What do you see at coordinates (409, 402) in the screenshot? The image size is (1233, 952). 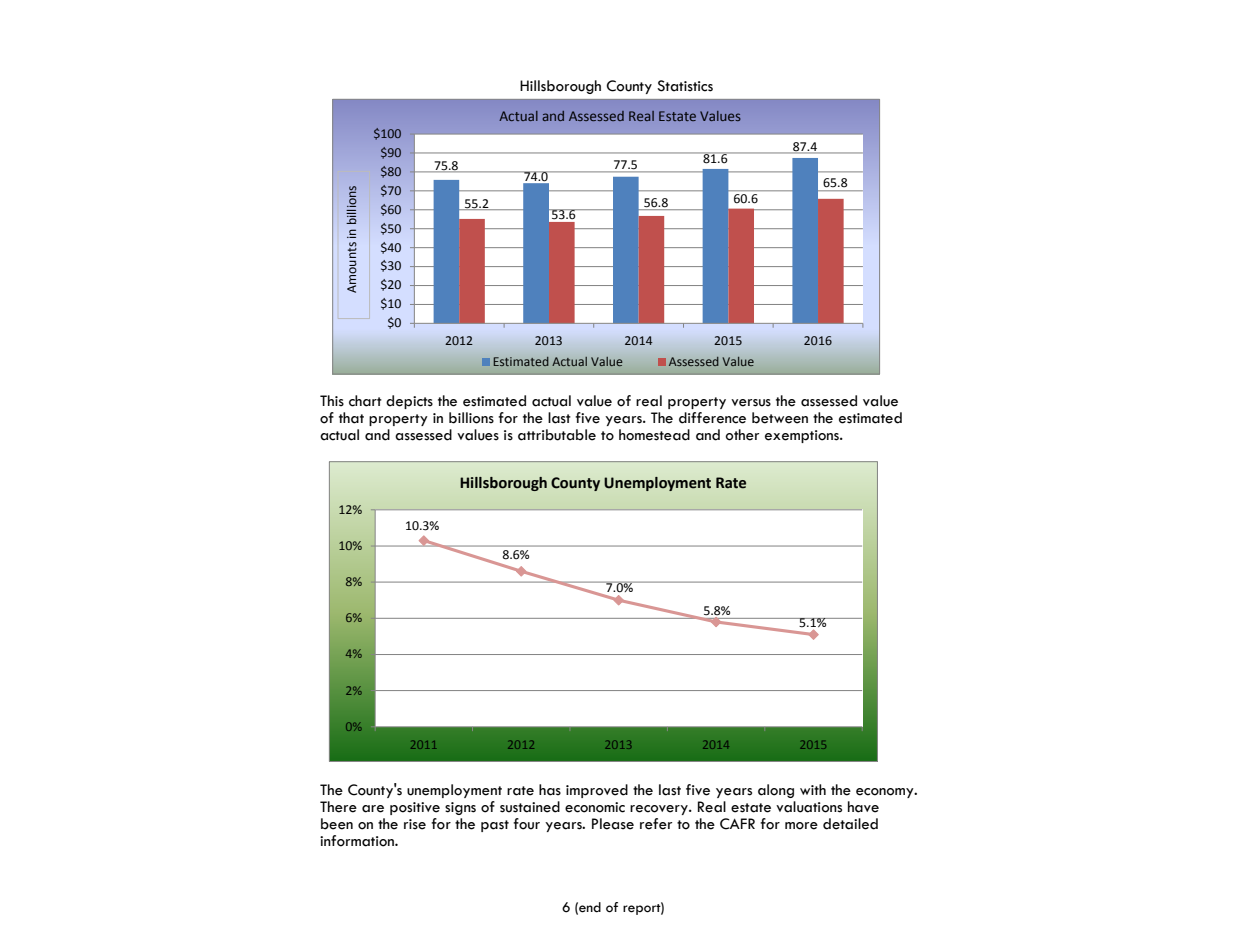 I see `depicts` at bounding box center [409, 402].
